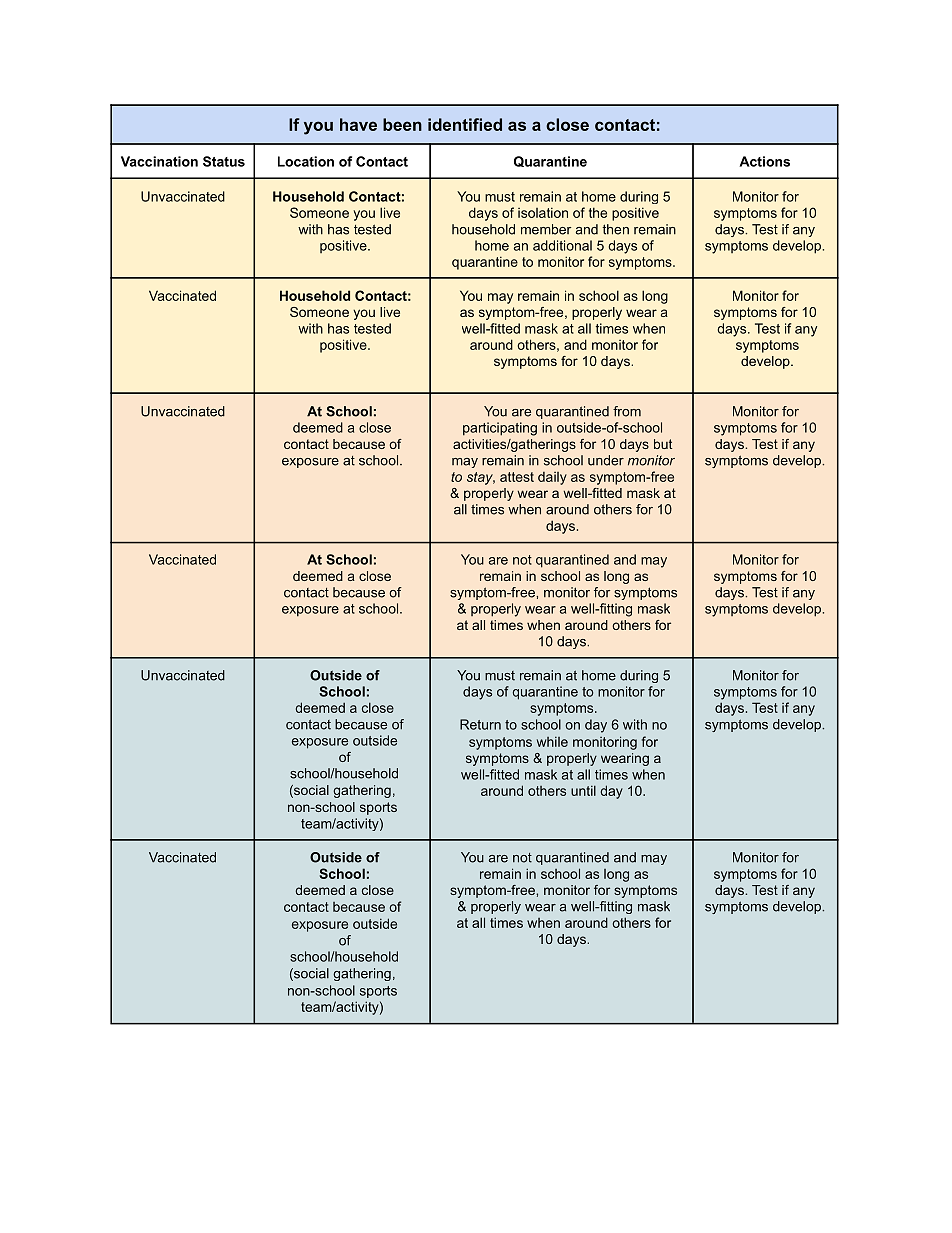 This screenshot has width=952, height=1233. What do you see at coordinates (480, 724) in the screenshot?
I see `Return` at bounding box center [480, 724].
